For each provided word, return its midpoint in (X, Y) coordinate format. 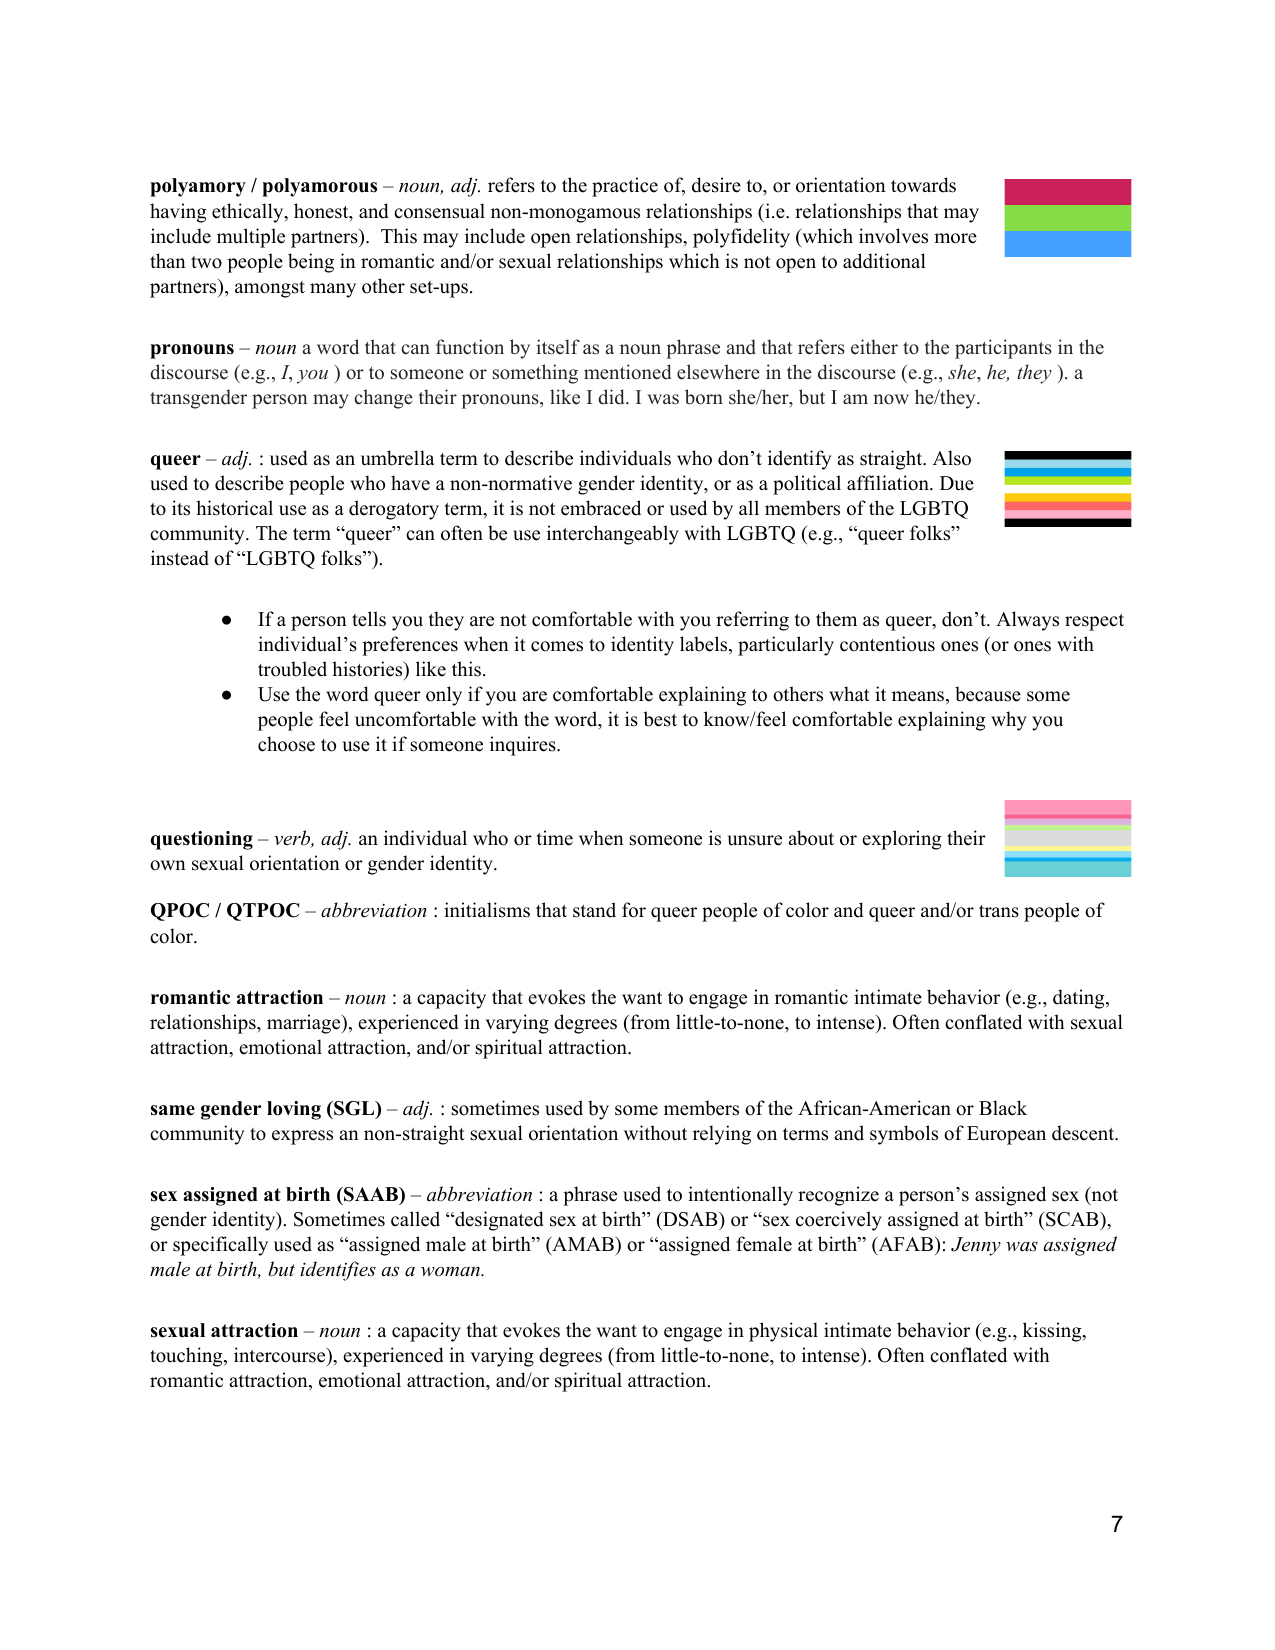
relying (722, 1135)
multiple (251, 238)
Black (1003, 1108)
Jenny (976, 1246)
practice (625, 187)
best (660, 719)
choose (286, 744)
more (955, 238)
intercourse (281, 1355)
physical (783, 1332)
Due (957, 483)
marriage (305, 1024)
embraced (601, 508)
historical (234, 508)
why (1009, 721)
